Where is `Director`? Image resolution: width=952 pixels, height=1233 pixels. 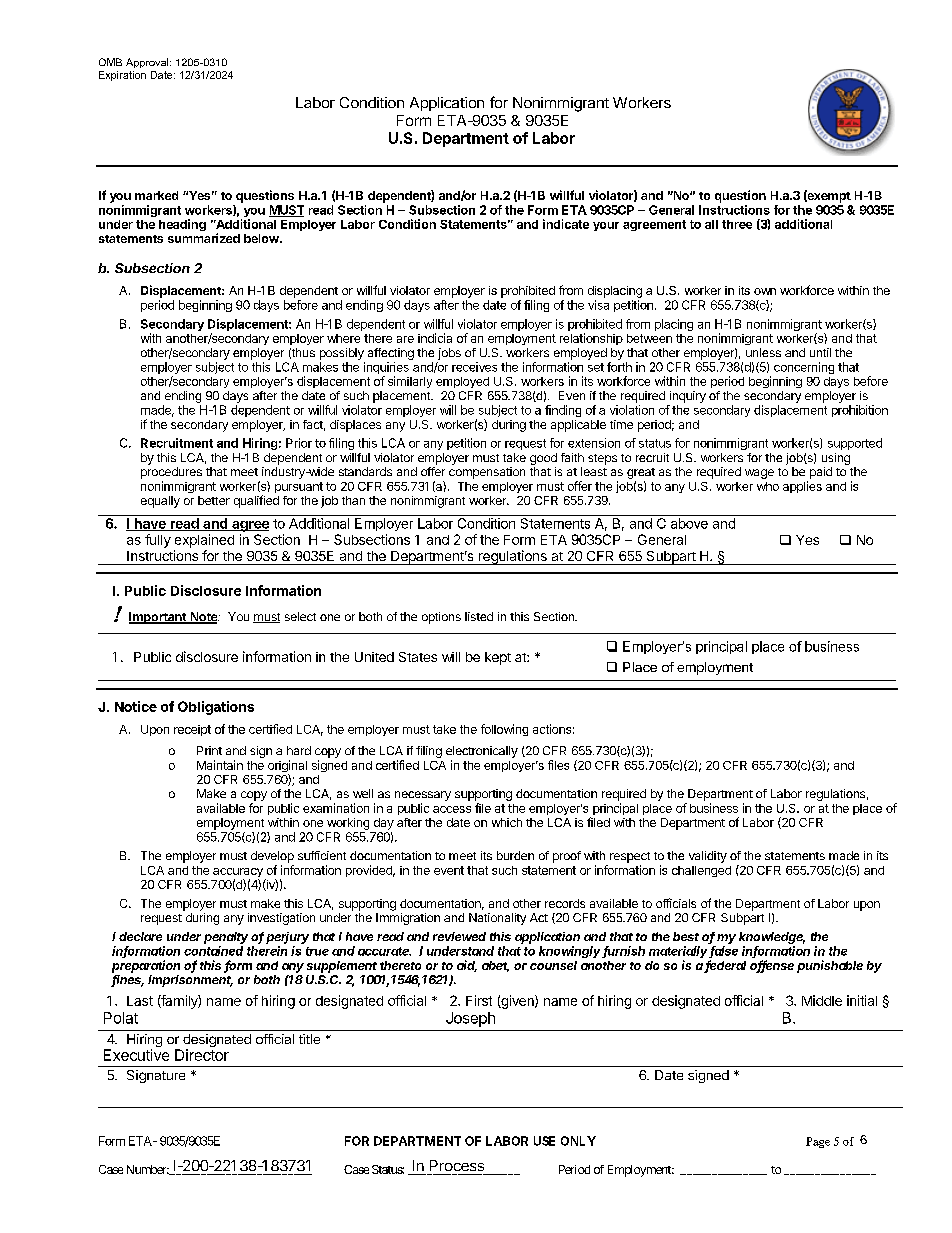
Director is located at coordinates (202, 1055).
